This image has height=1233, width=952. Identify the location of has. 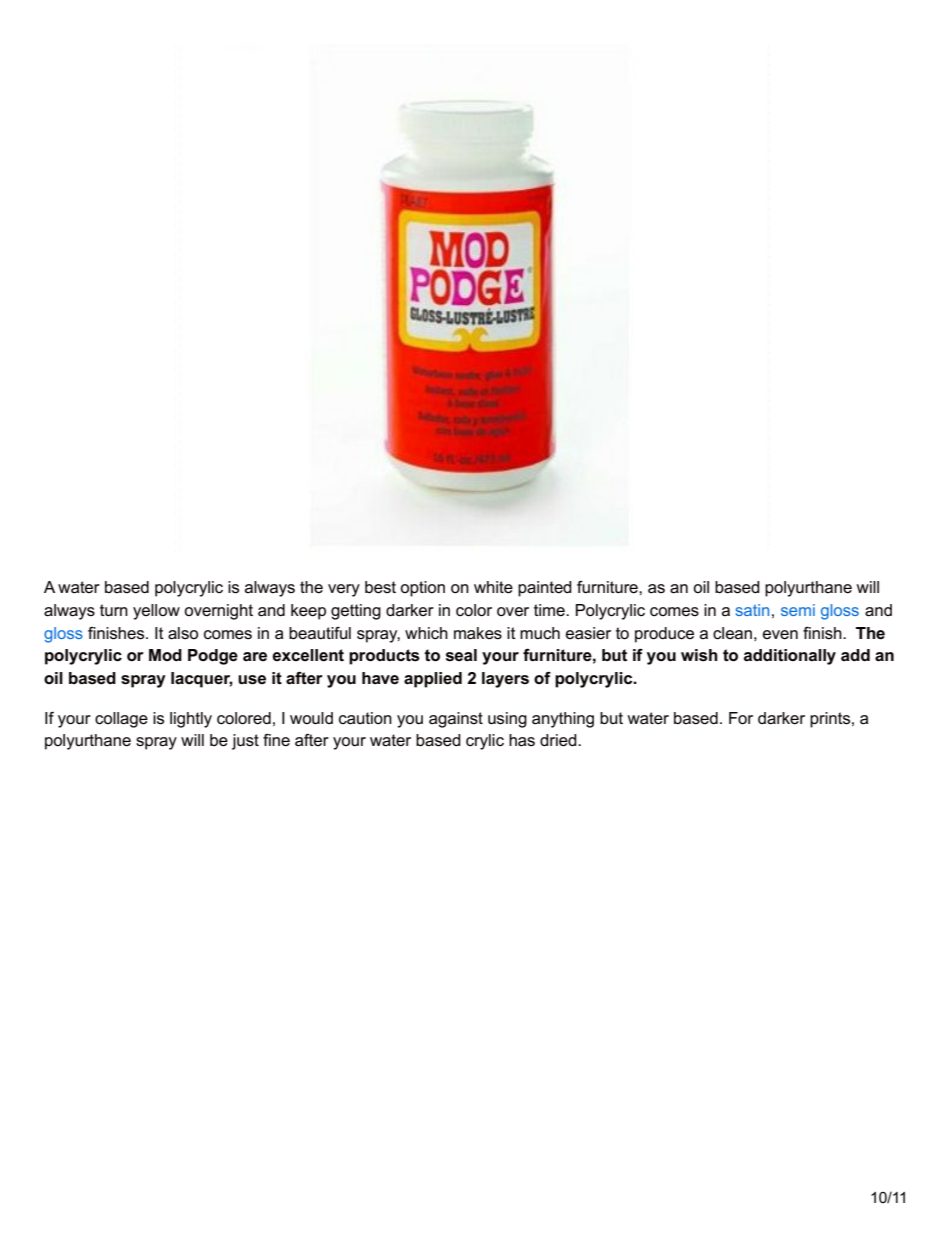
(522, 740).
